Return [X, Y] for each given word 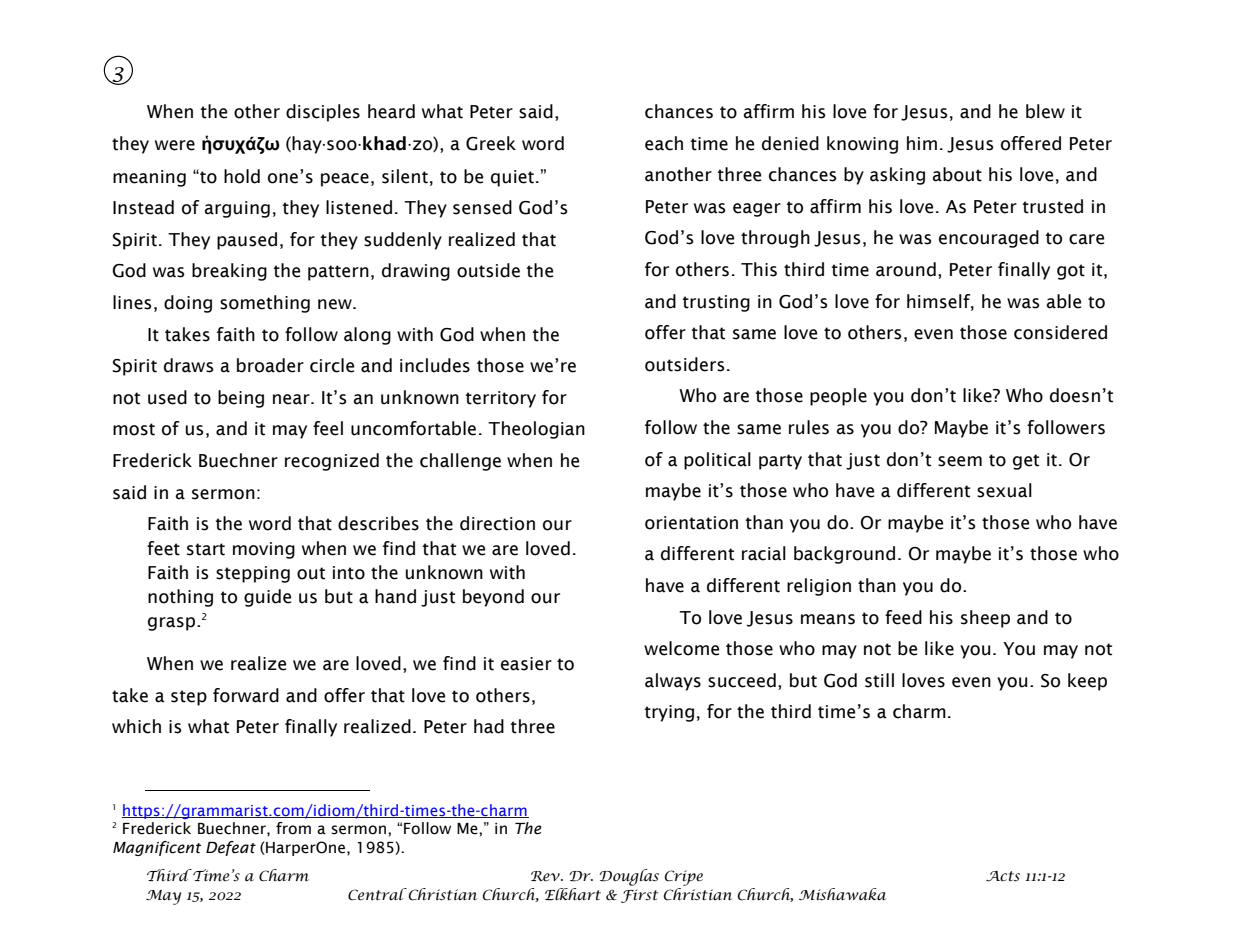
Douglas [629, 877]
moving [264, 550]
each [664, 143]
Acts [1003, 876]
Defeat [231, 848]
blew [1045, 111]
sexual [1004, 490]
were [175, 145]
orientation [691, 523]
